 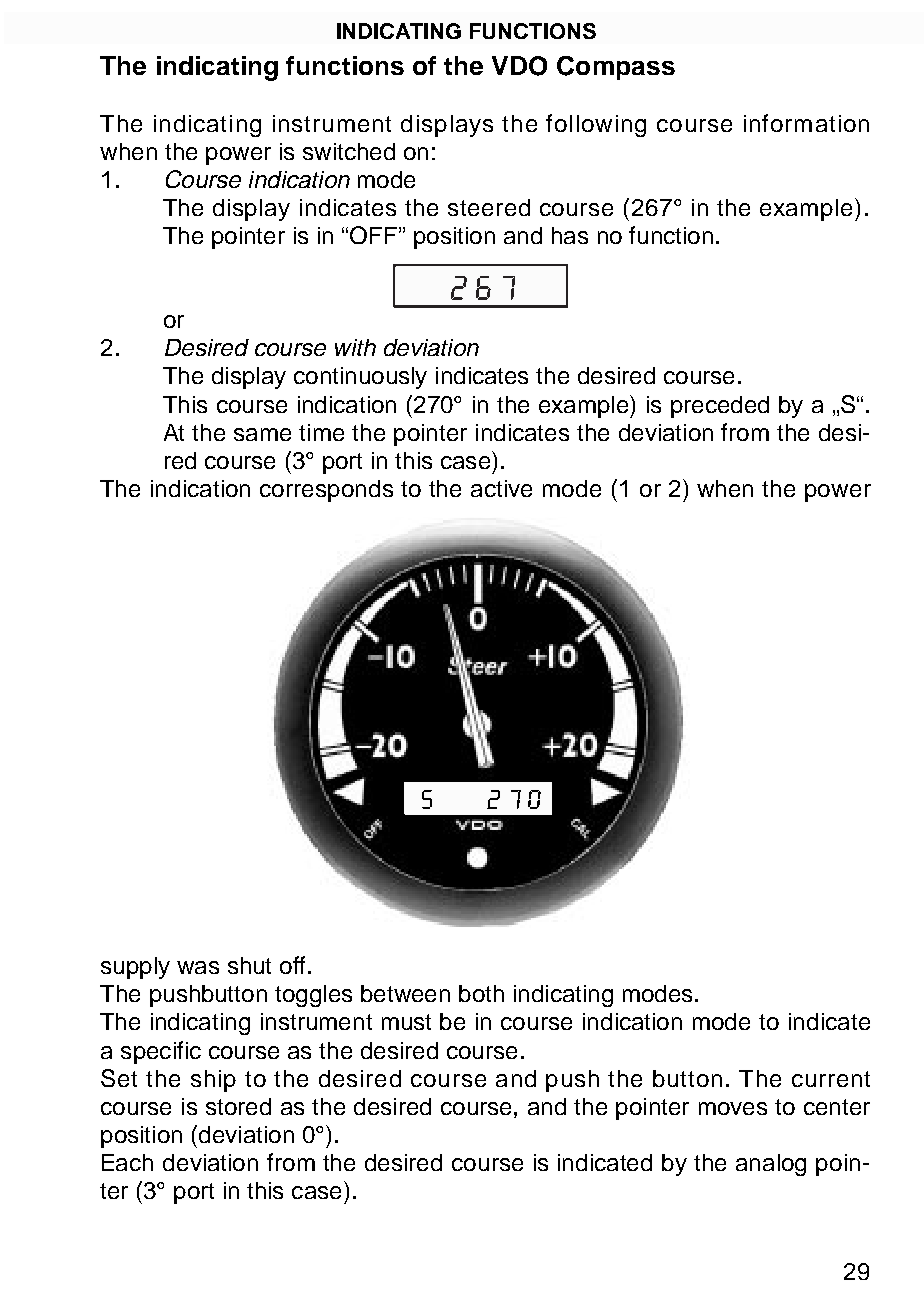 I want to click on was, so click(x=198, y=967).
